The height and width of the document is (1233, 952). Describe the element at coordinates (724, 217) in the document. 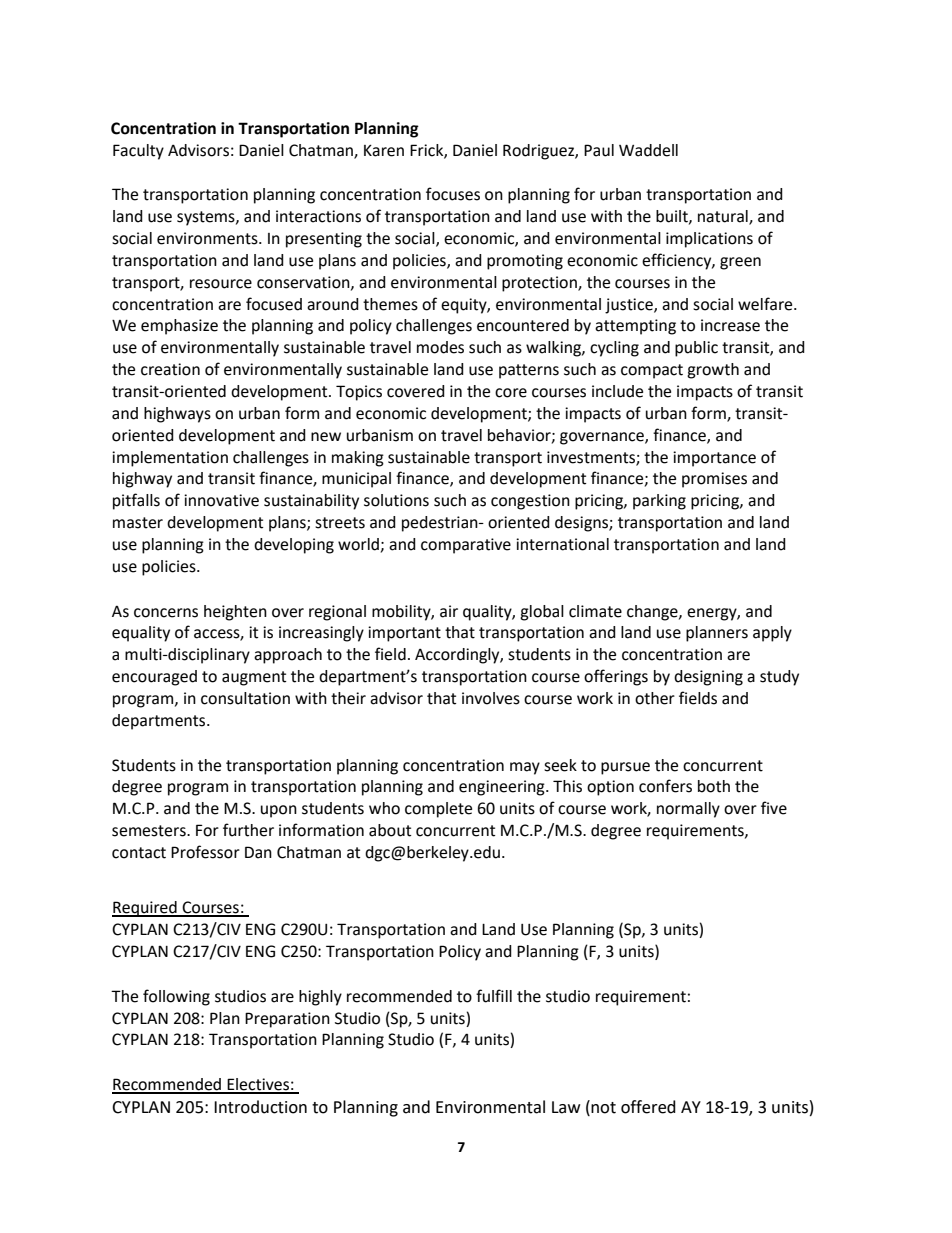

I see `natural` at that location.
